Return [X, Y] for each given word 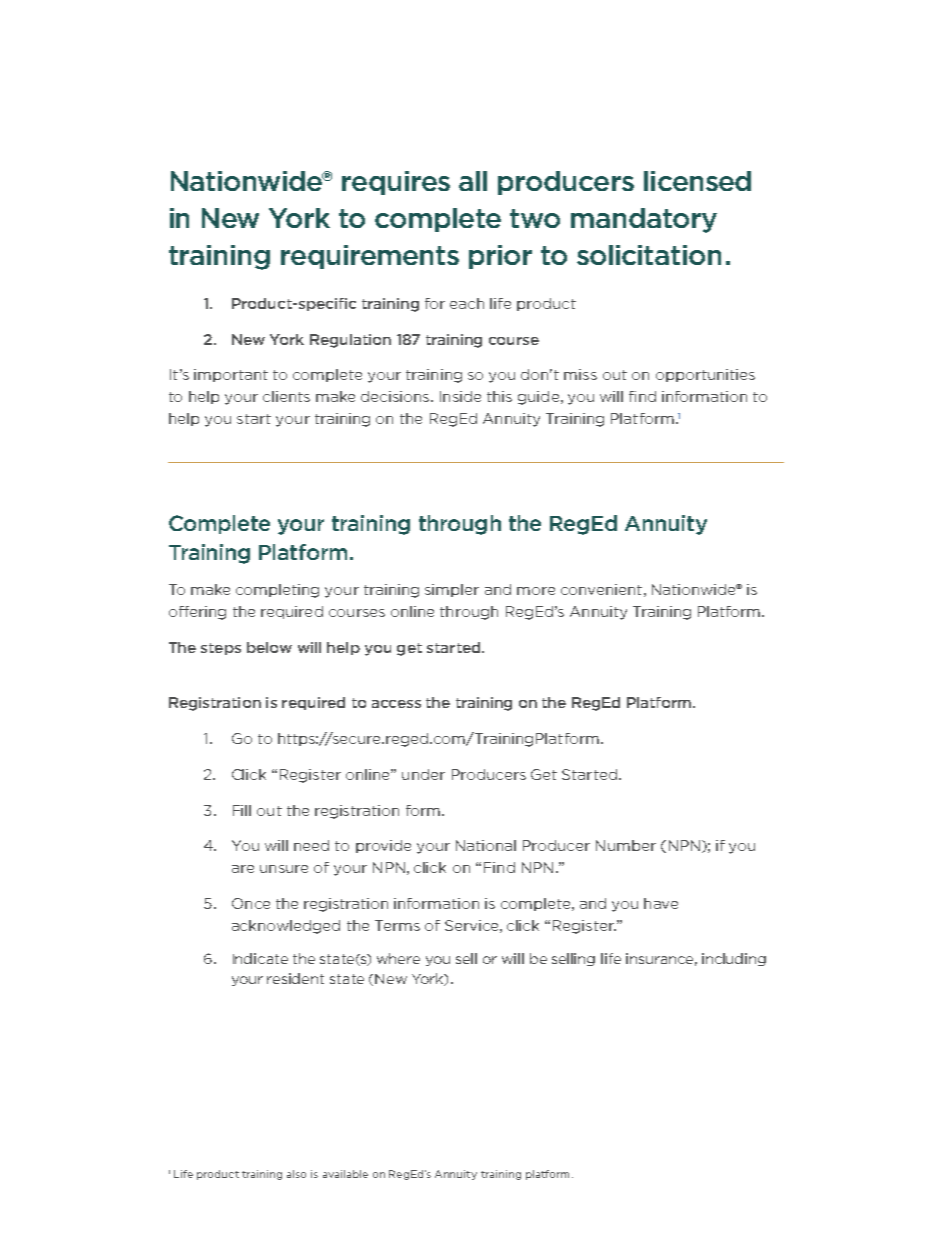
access [396, 704]
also [296, 1174]
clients [286, 396]
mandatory [644, 220]
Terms [397, 925]
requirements [370, 257]
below [269, 647]
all [473, 181]
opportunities [705, 375]
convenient [601, 589]
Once [251, 903]
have [661, 903]
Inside [460, 396]
